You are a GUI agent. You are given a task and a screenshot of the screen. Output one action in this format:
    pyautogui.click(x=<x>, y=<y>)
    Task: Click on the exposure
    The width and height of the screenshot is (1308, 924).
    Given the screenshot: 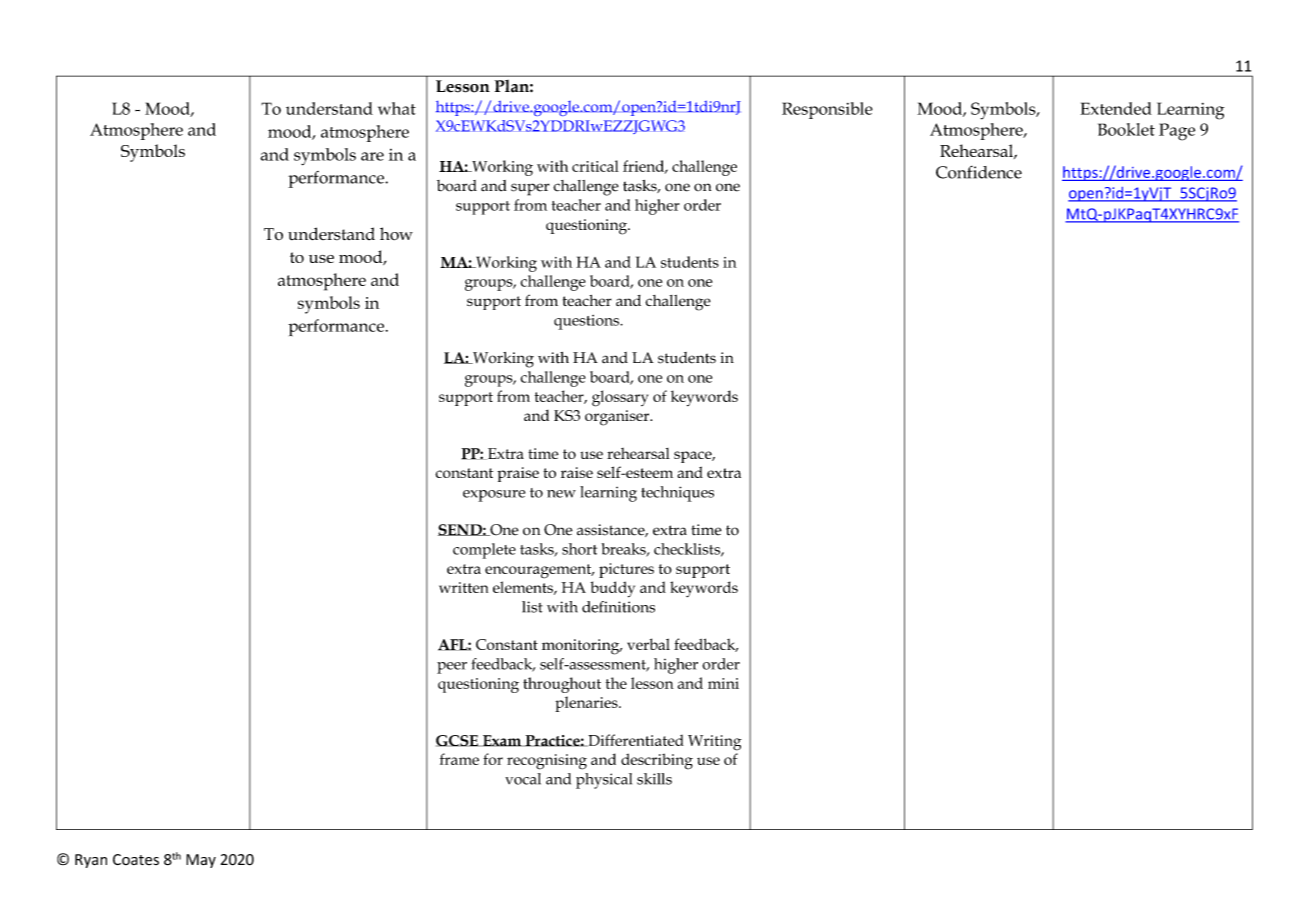 What is the action you would take?
    pyautogui.click(x=494, y=496)
